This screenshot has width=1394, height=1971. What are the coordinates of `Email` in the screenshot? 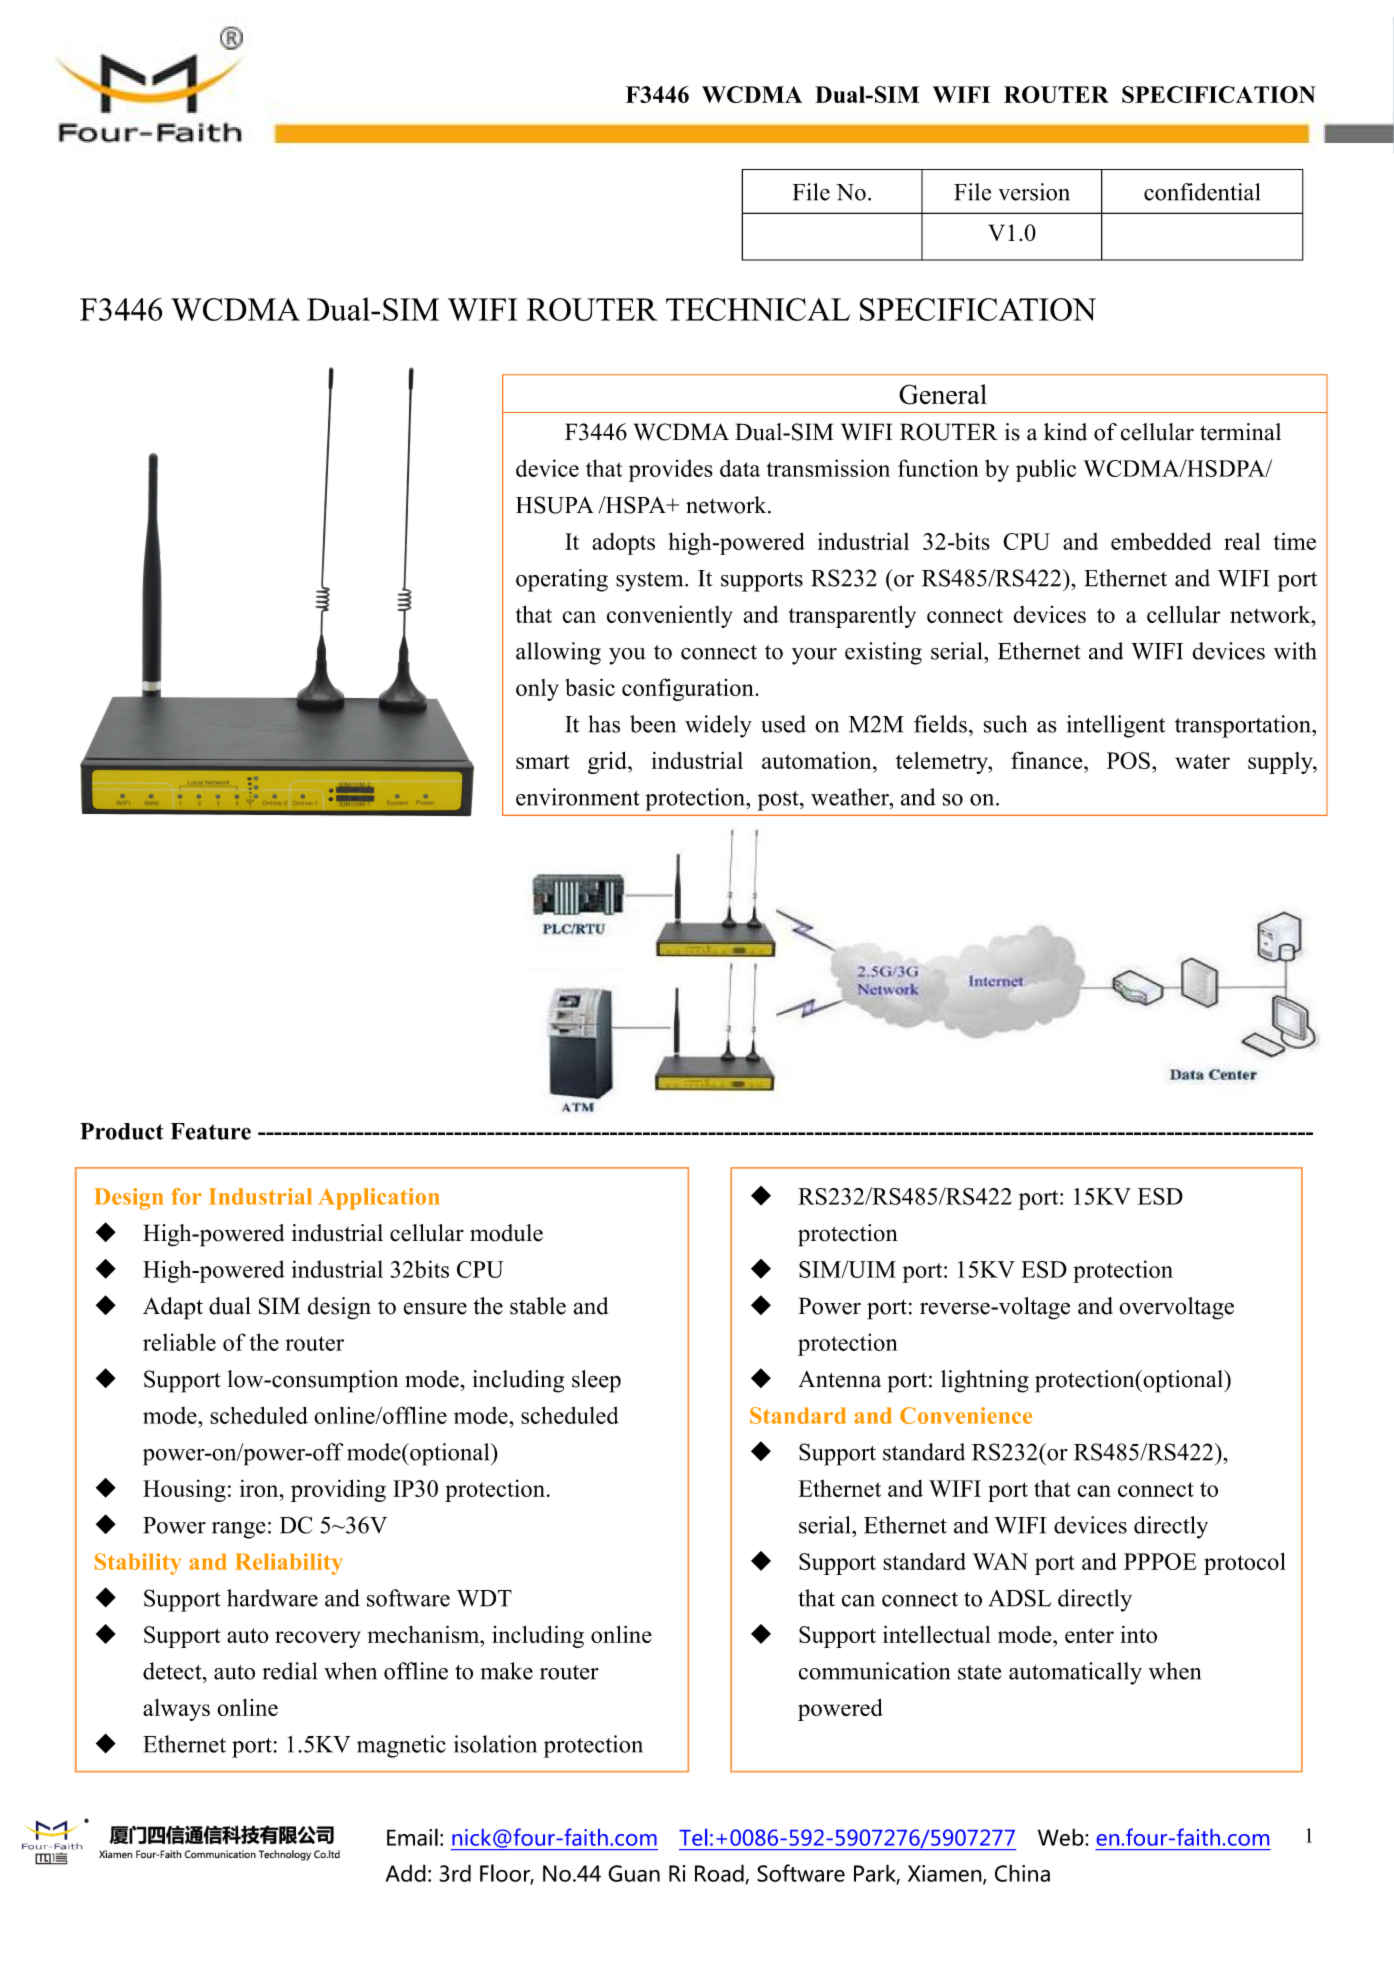 It's located at (412, 1837).
